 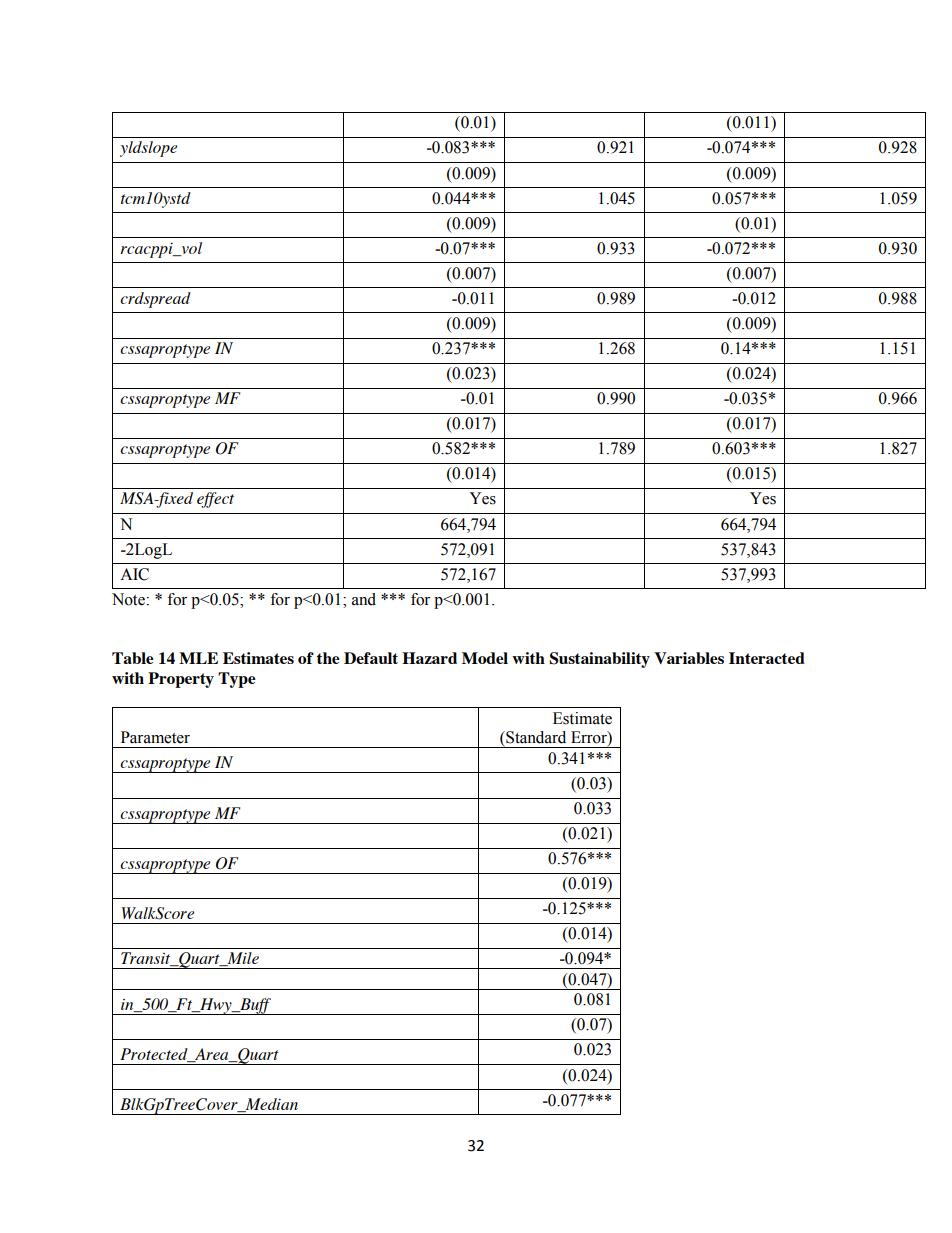 I want to click on Note, so click(x=129, y=599).
